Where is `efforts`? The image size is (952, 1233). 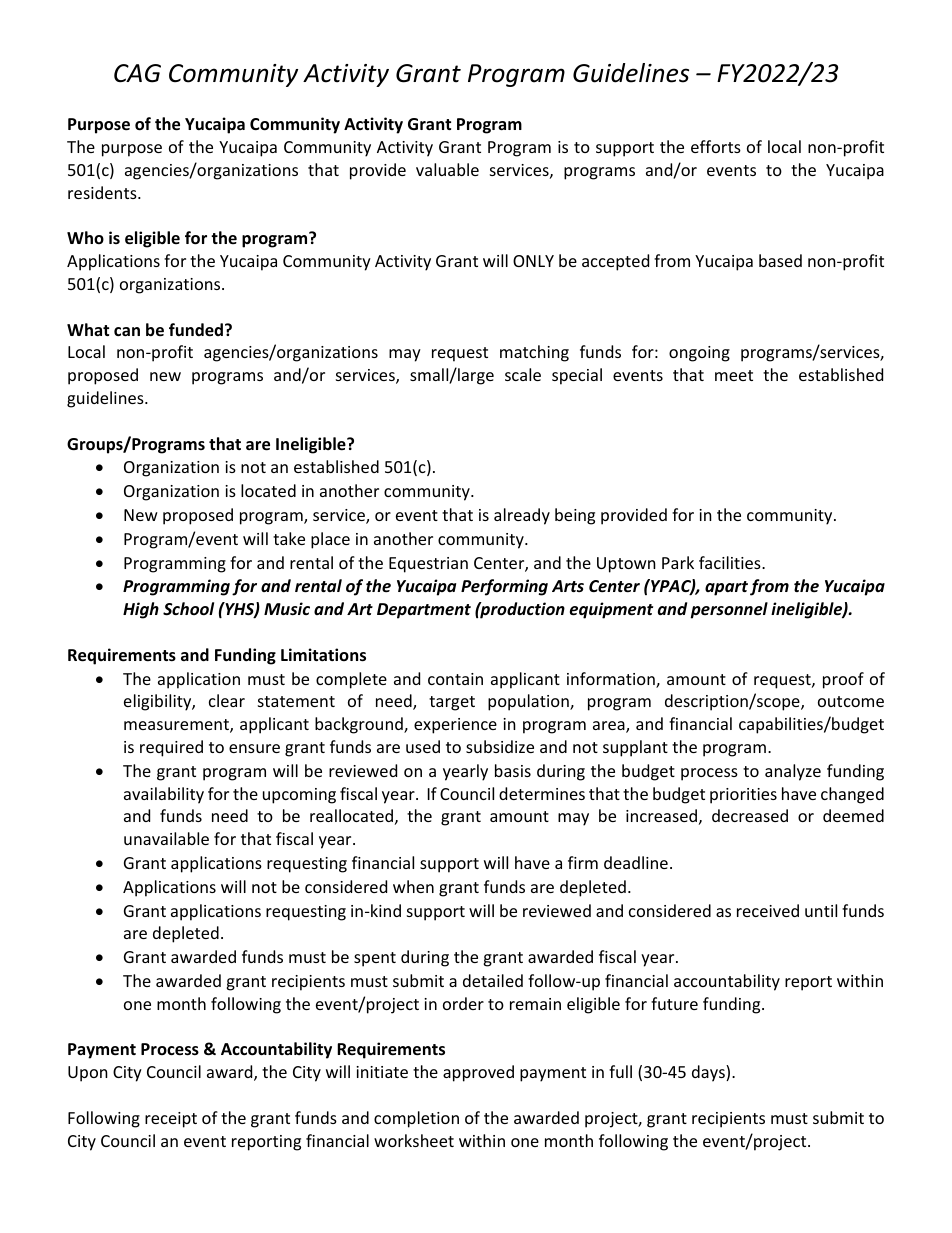 efforts is located at coordinates (716, 146).
